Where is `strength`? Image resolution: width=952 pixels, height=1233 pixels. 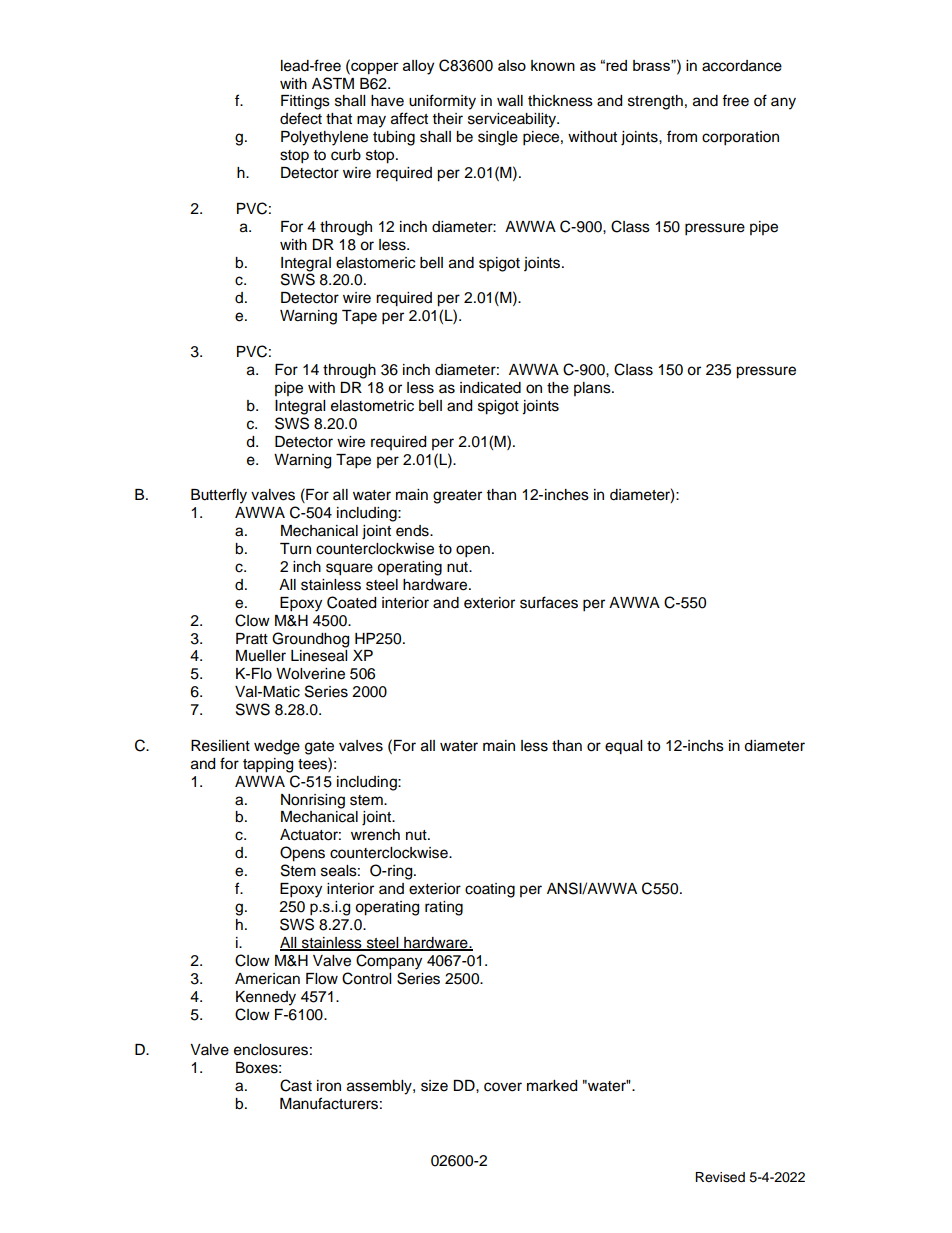 strength is located at coordinates (655, 102).
